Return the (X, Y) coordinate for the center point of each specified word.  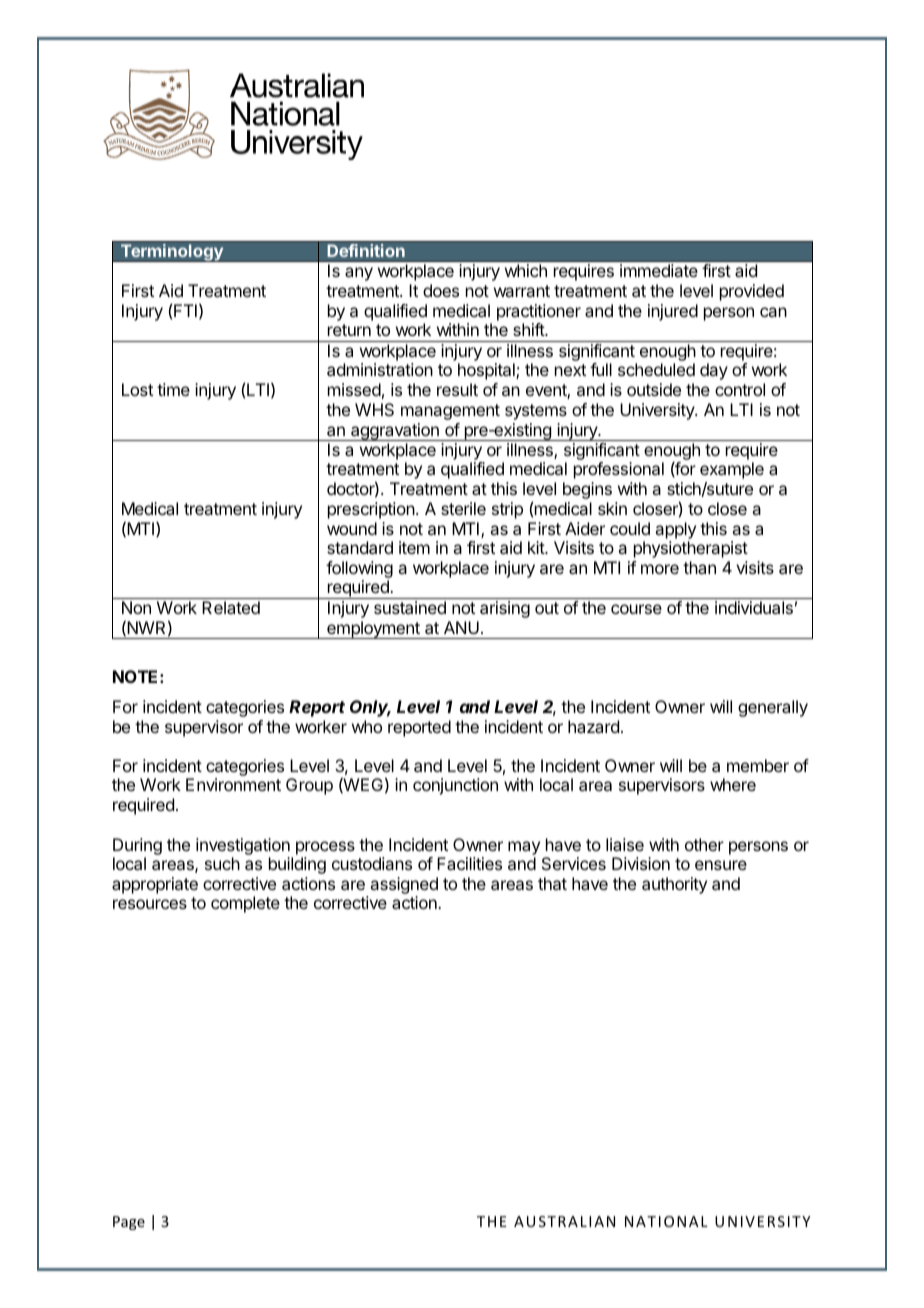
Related (231, 607)
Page (129, 1223)
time (173, 389)
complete (245, 904)
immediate (659, 270)
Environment (233, 784)
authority (674, 885)
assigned (404, 885)
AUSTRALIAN (564, 1221)
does (441, 290)
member (758, 765)
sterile (463, 508)
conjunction (455, 786)
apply (675, 530)
